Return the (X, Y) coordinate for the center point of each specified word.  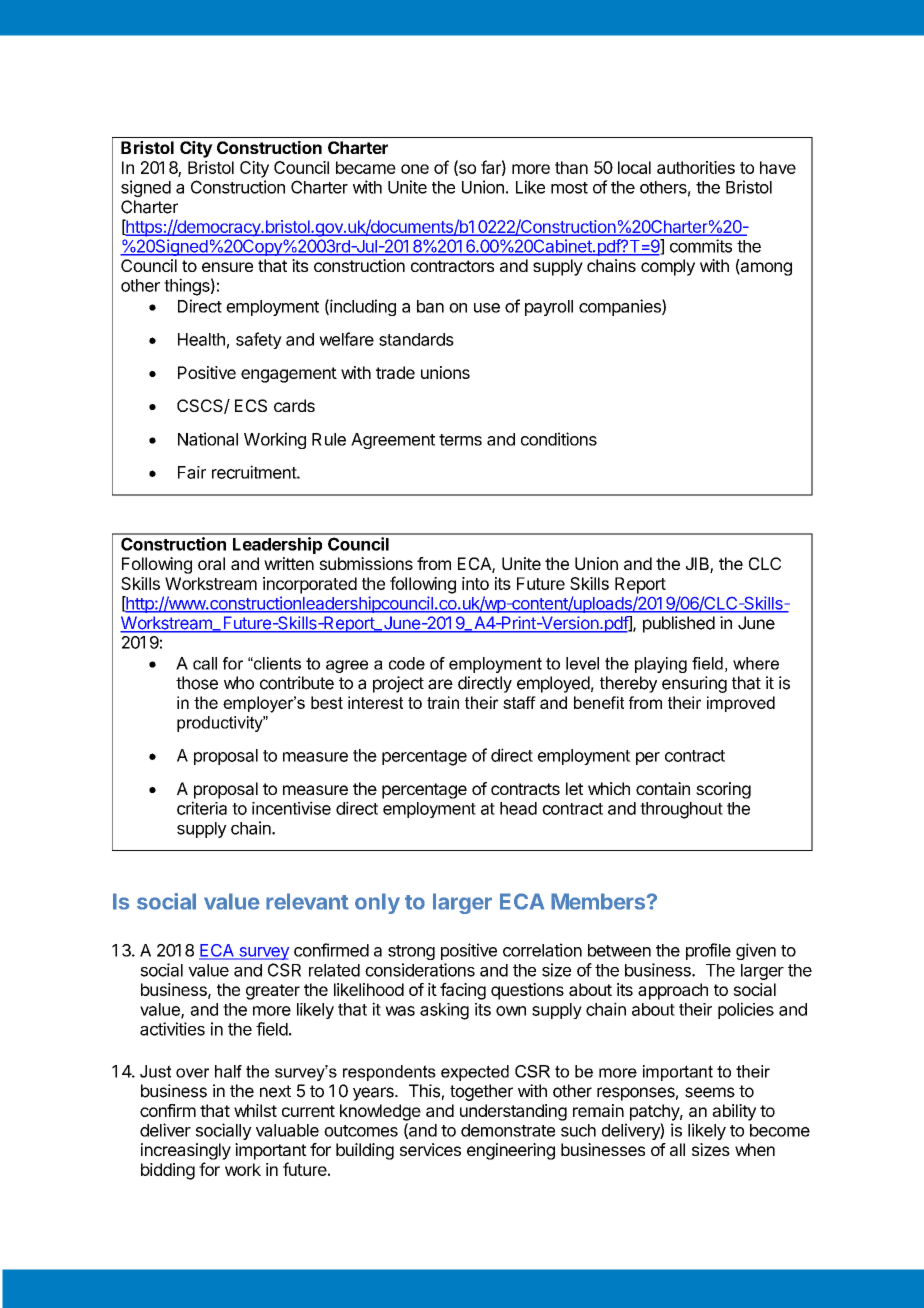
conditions (559, 439)
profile (708, 951)
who (239, 683)
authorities (696, 167)
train (443, 702)
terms (460, 440)
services (430, 1149)
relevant (307, 901)
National (208, 439)
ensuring (694, 684)
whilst (255, 1110)
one (415, 169)
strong (411, 952)
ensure (227, 267)
